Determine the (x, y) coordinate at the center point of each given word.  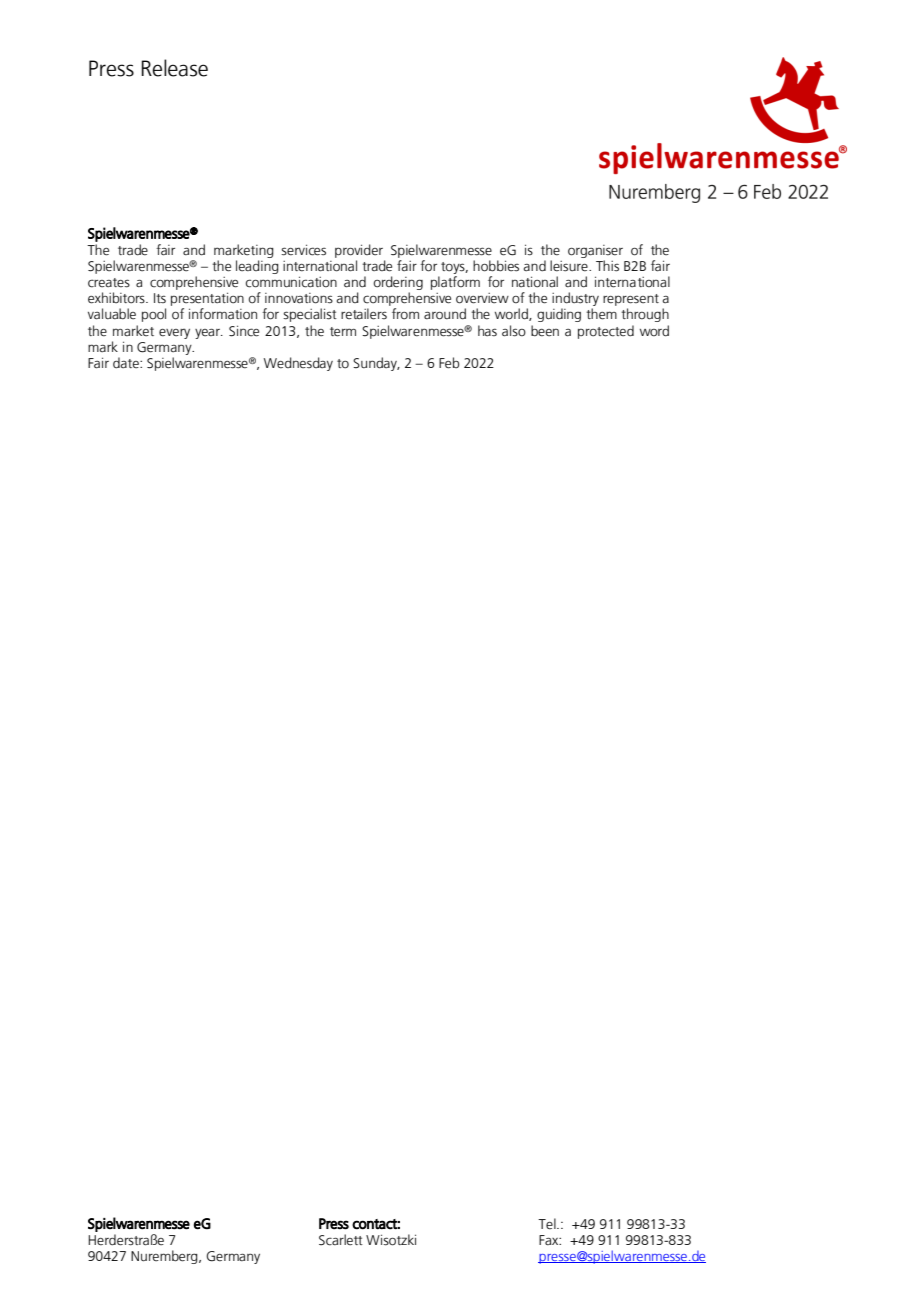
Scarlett (341, 1240)
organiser (595, 251)
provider (359, 251)
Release (174, 68)
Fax (550, 1240)
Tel (548, 1224)
